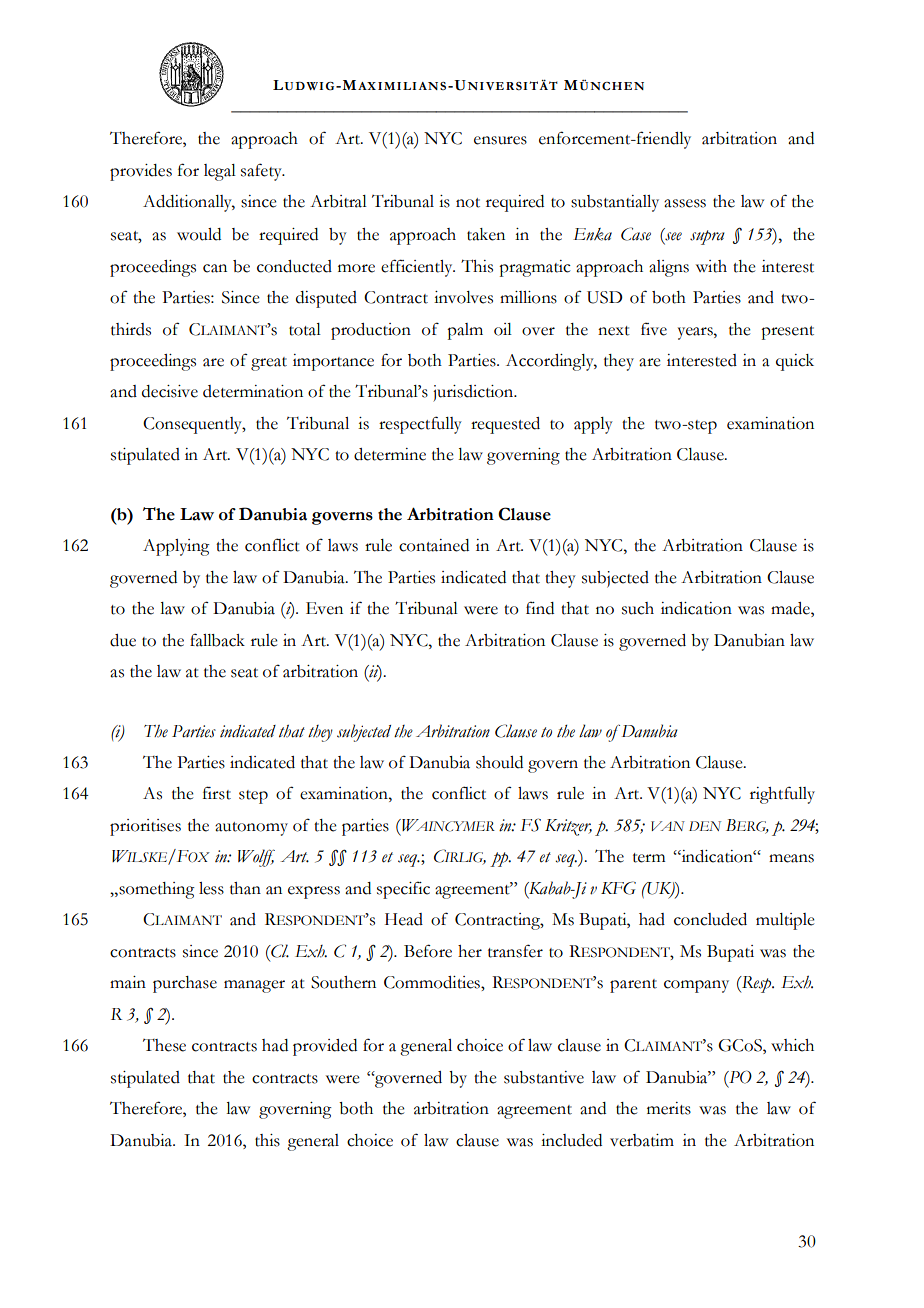 The height and width of the document is (1308, 924). What do you see at coordinates (220, 172) in the document?
I see `legal` at bounding box center [220, 172].
